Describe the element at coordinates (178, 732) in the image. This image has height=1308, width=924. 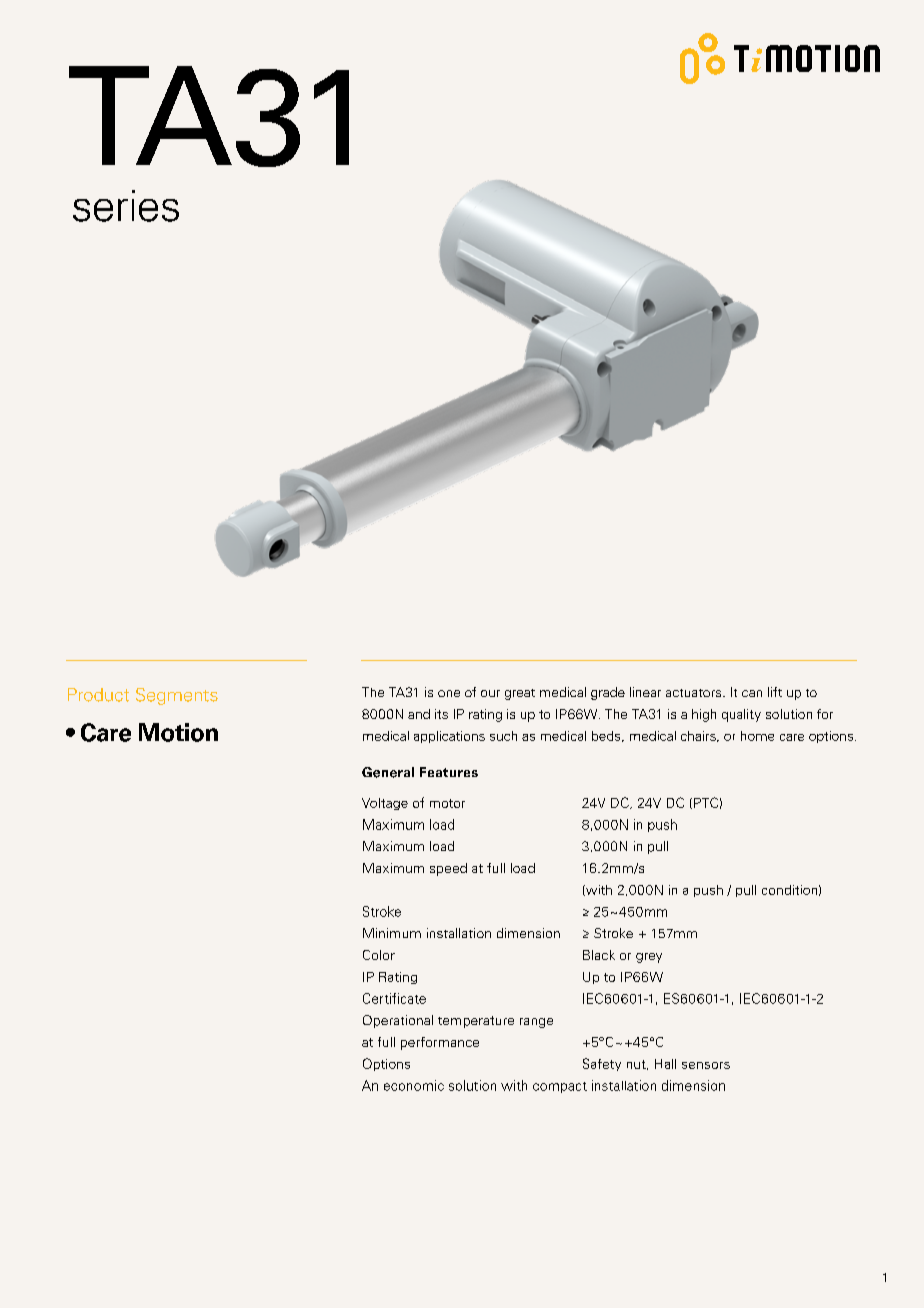
I see `Motion` at that location.
